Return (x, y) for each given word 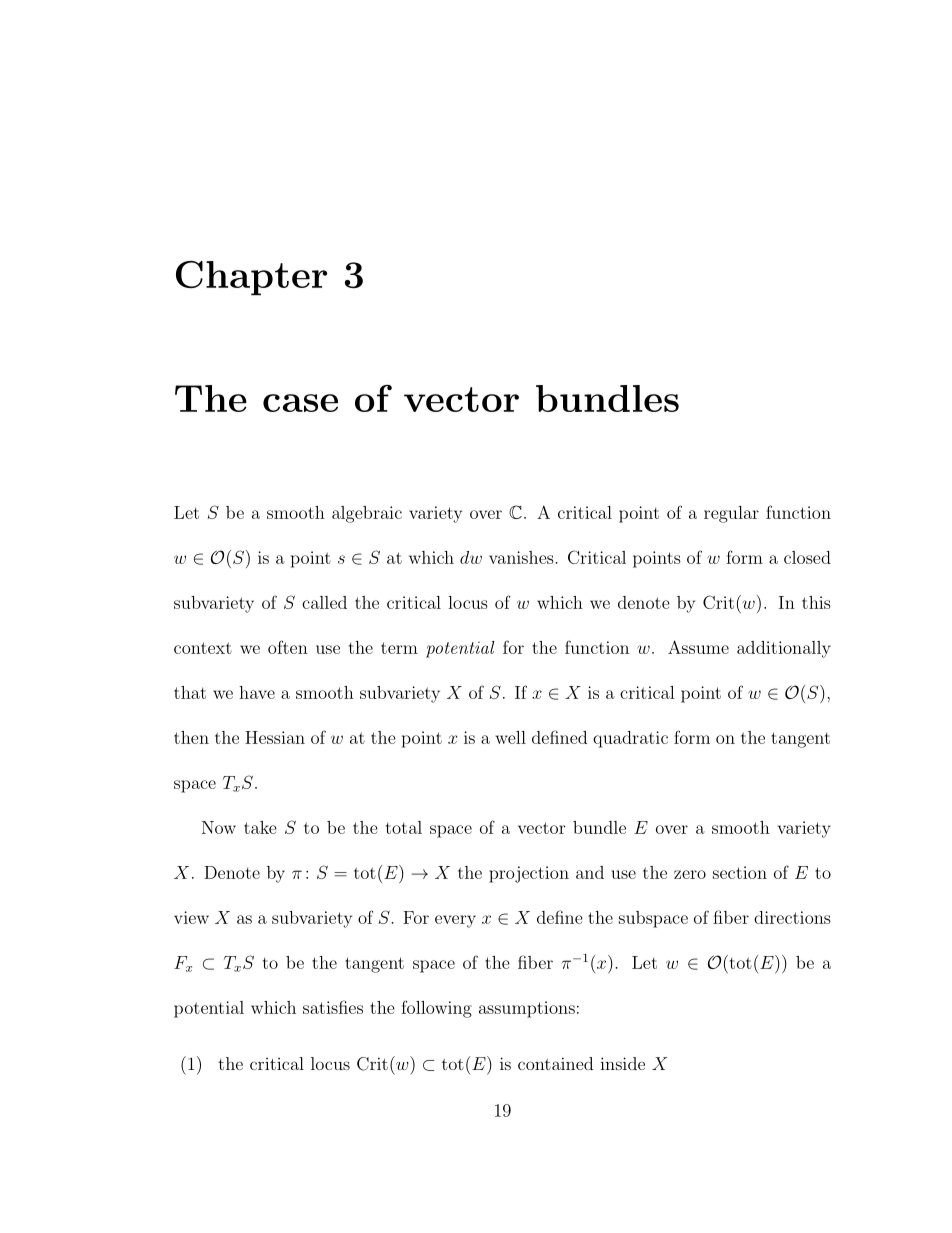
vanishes (522, 557)
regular (731, 514)
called (324, 602)
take (260, 827)
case (300, 403)
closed (807, 557)
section (740, 872)
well (510, 737)
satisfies (333, 1007)
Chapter (251, 278)
